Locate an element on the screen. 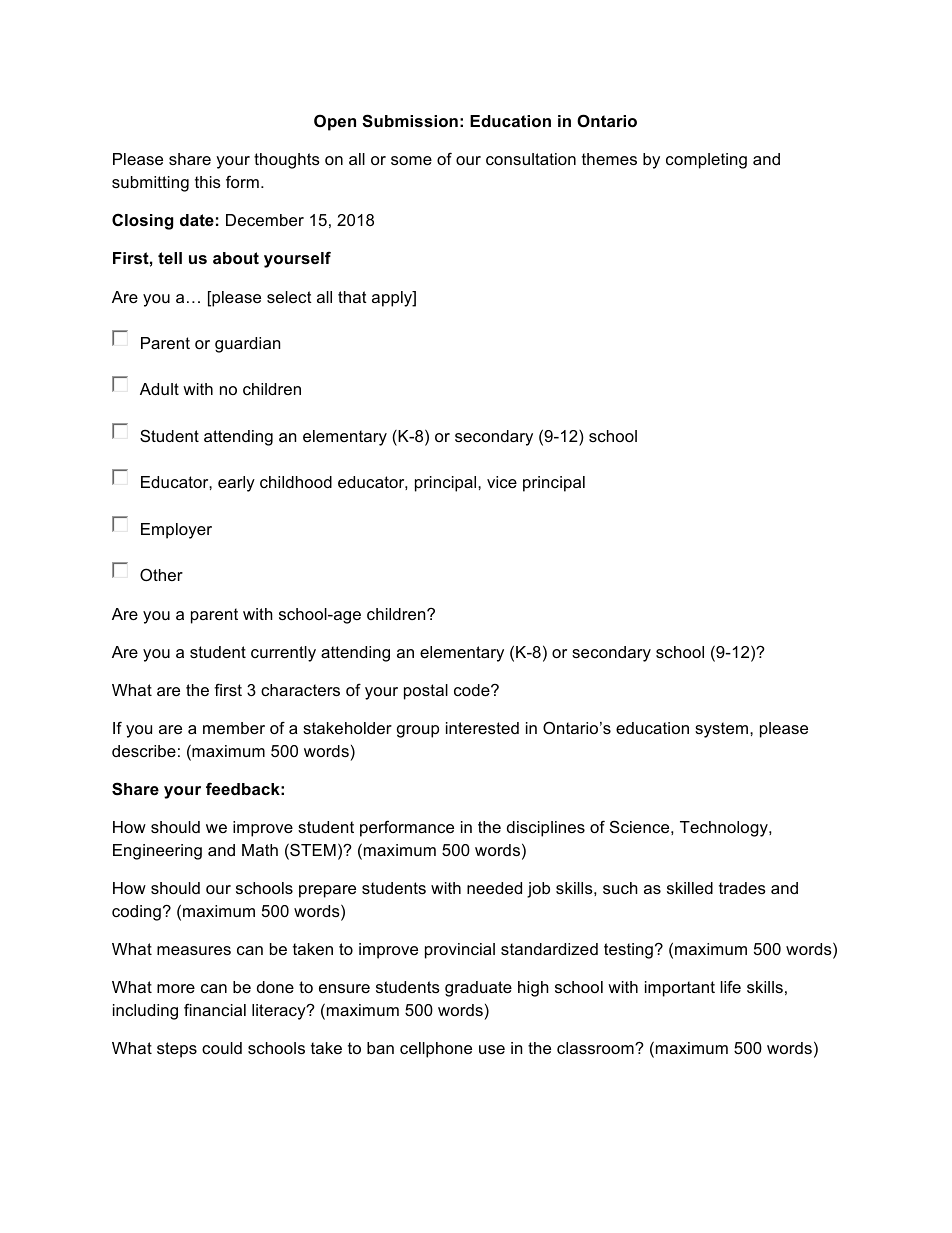 The image size is (952, 1233). that is located at coordinates (352, 297).
